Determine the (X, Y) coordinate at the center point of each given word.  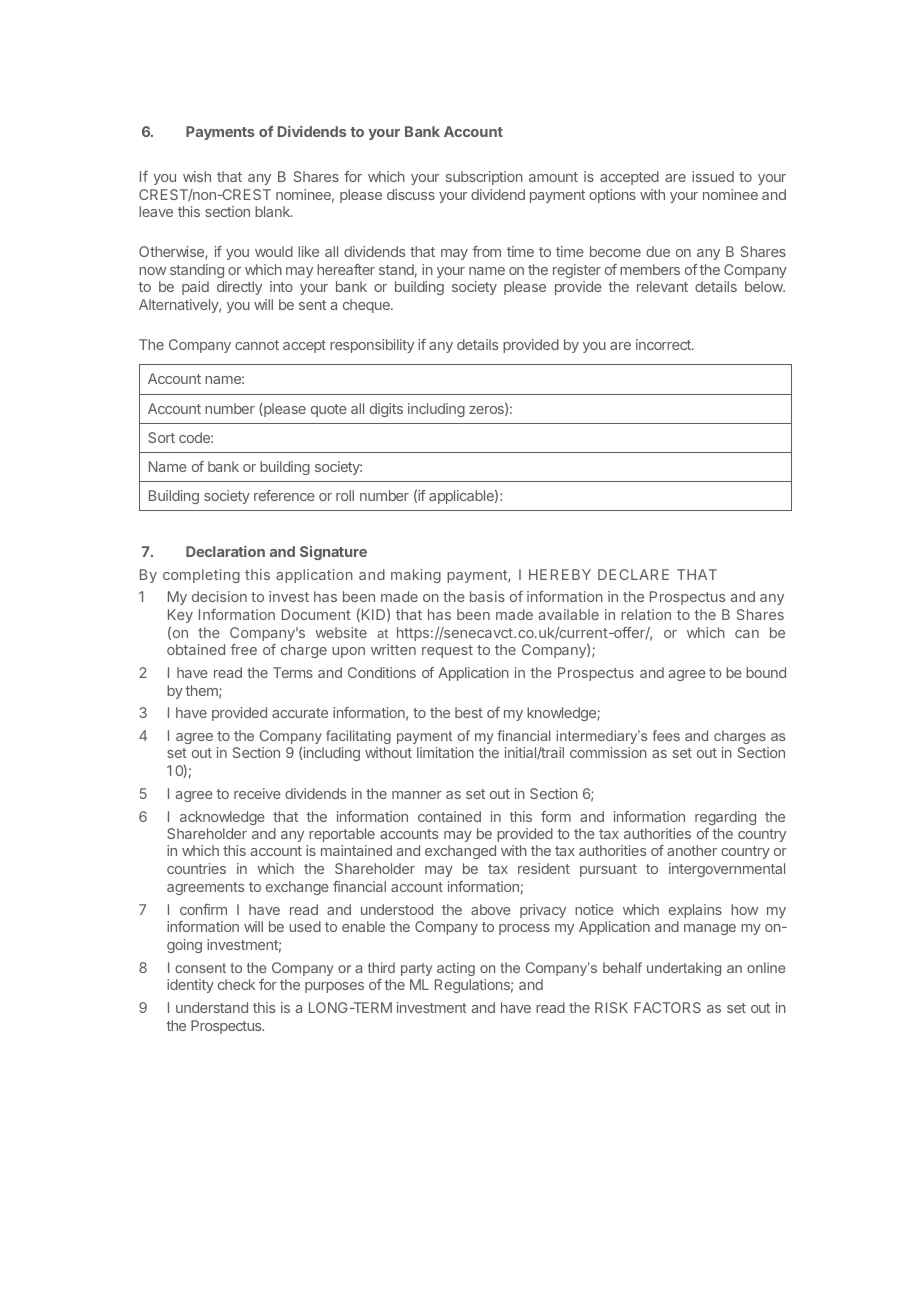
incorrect (664, 344)
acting (456, 969)
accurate (300, 713)
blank (273, 211)
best (469, 712)
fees (666, 735)
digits (386, 410)
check (236, 984)
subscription (484, 178)
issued (713, 176)
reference (284, 495)
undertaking (684, 969)
